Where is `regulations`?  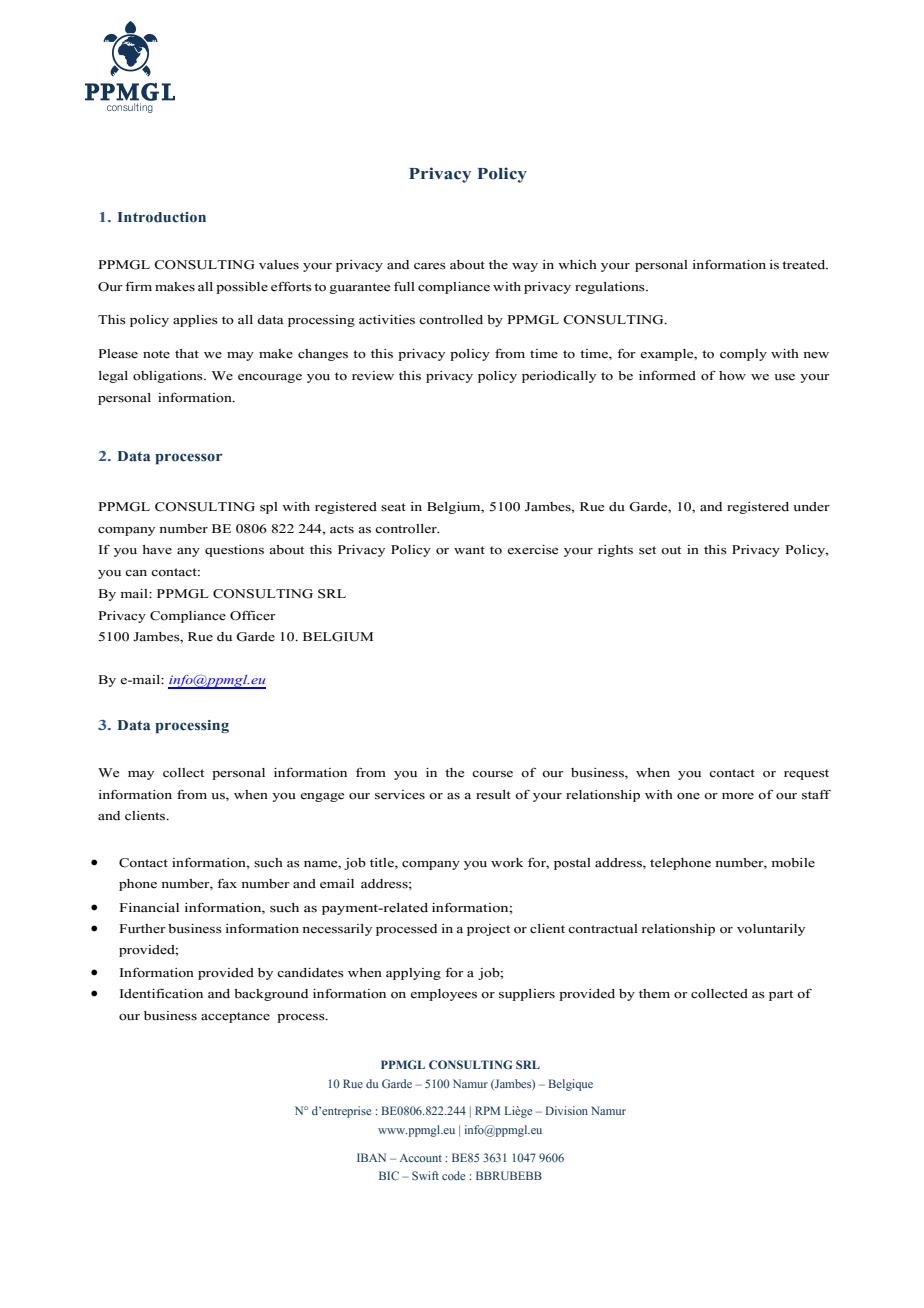 regulations is located at coordinates (611, 288).
